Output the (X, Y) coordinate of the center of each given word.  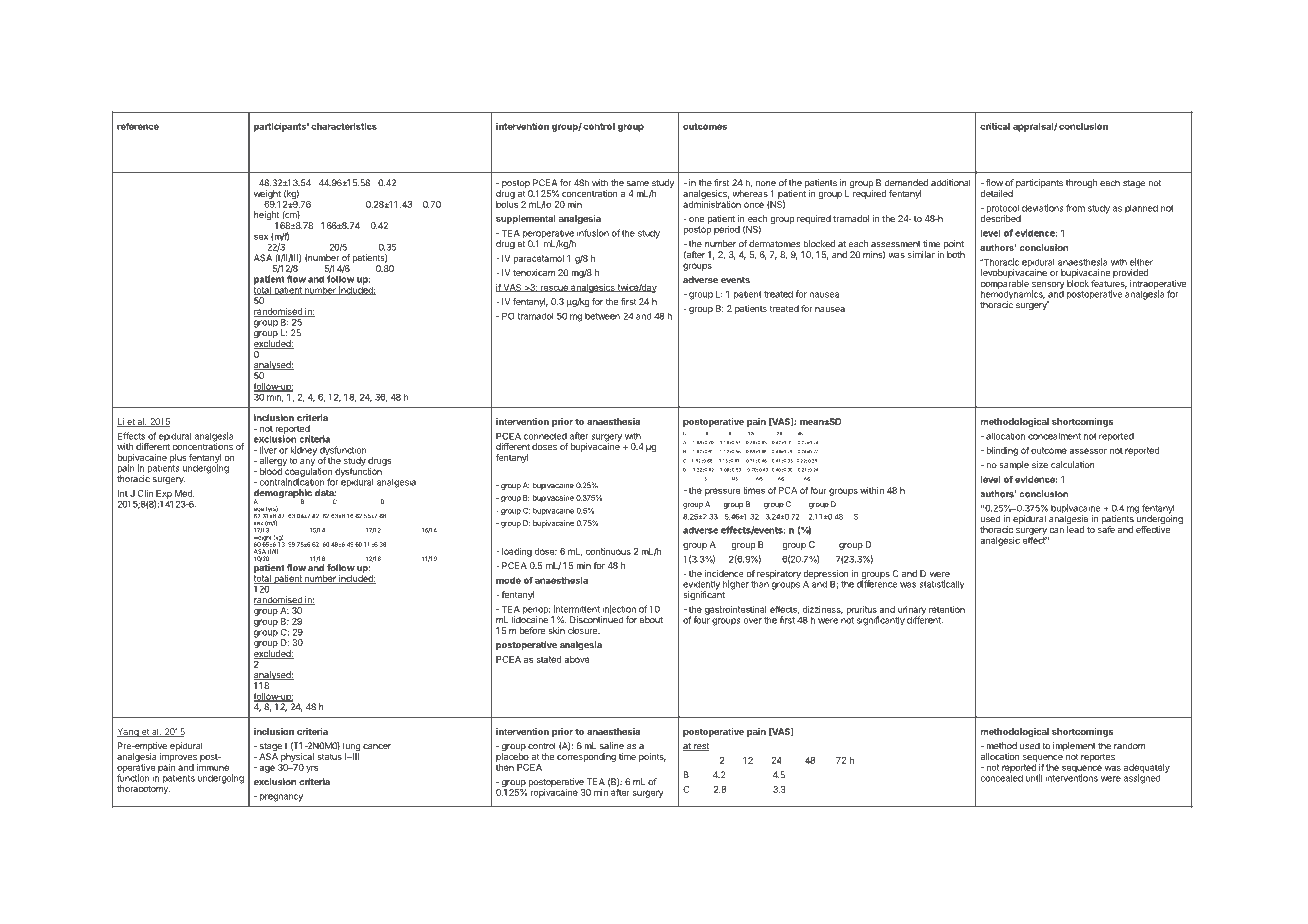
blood (271, 471)
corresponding (586, 757)
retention (947, 609)
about (651, 620)
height (266, 217)
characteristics (344, 126)
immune (212, 767)
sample (1014, 465)
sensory (1048, 286)
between (602, 316)
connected (545, 436)
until (1034, 778)
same (638, 184)
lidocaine (529, 619)
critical (995, 126)
